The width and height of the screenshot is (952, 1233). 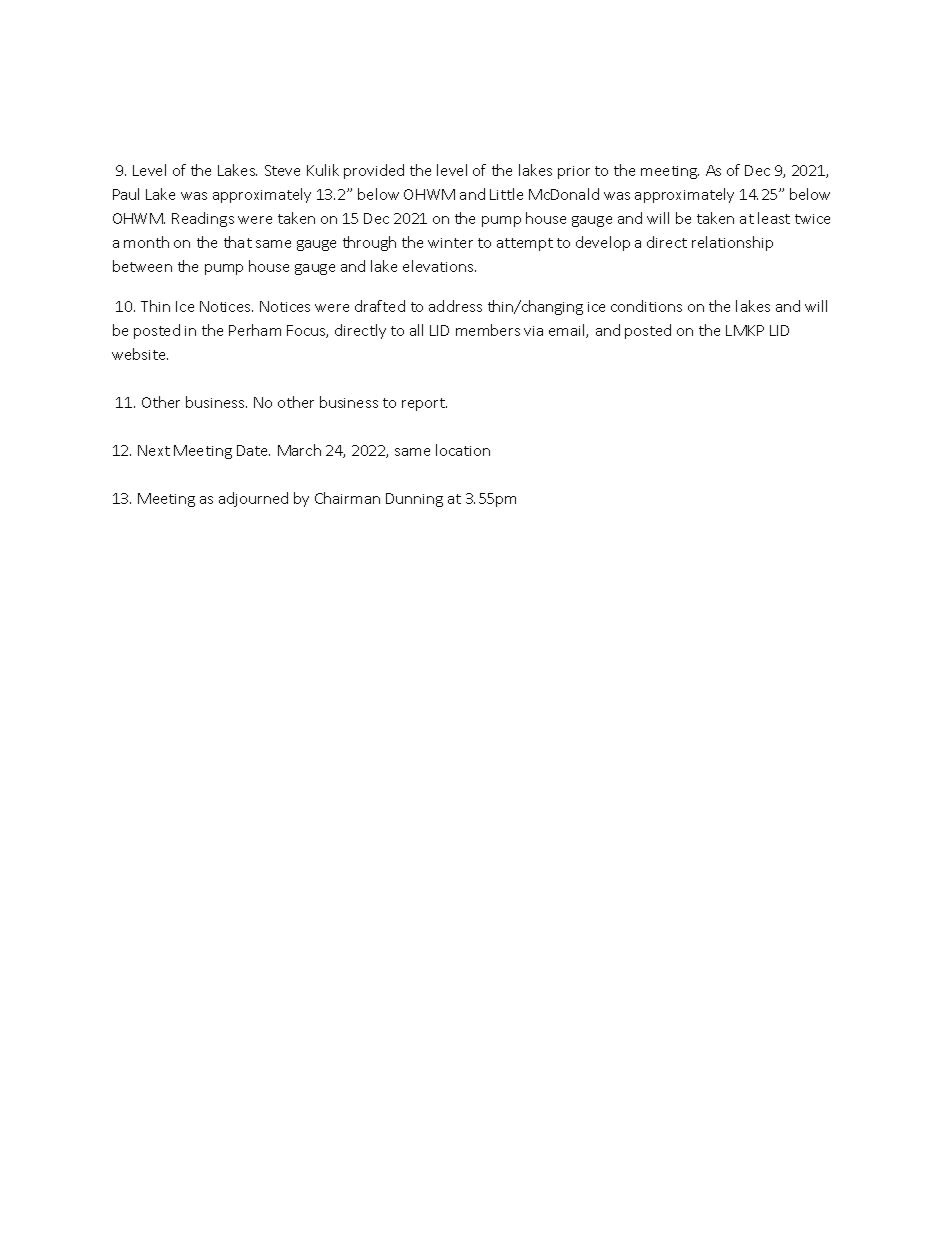 I want to click on elevations, so click(x=439, y=266).
